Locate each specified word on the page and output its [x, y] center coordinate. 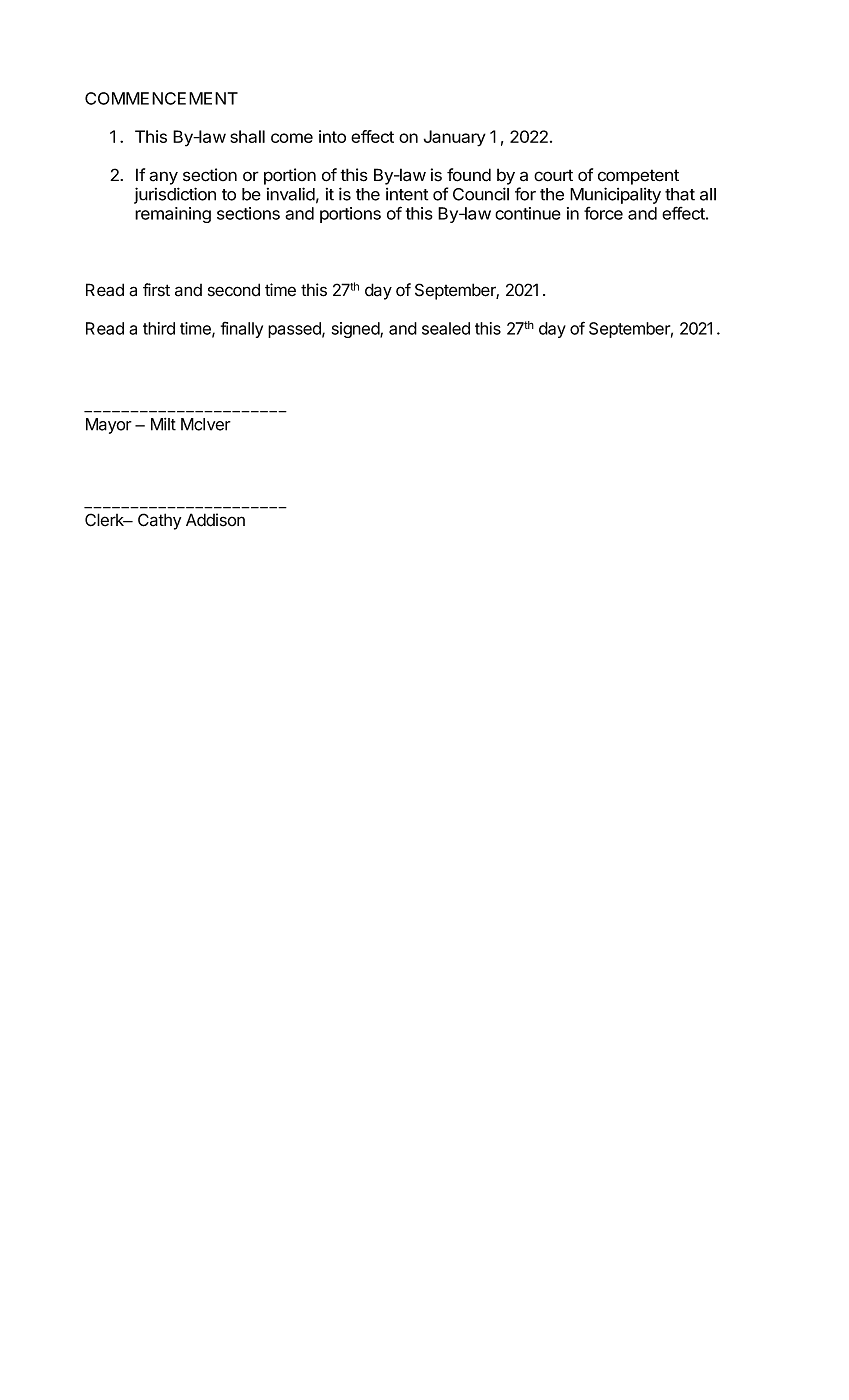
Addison [215, 520]
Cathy [159, 521]
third [159, 328]
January [455, 138]
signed [356, 330]
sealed [446, 328]
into [332, 136]
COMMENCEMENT [161, 98]
